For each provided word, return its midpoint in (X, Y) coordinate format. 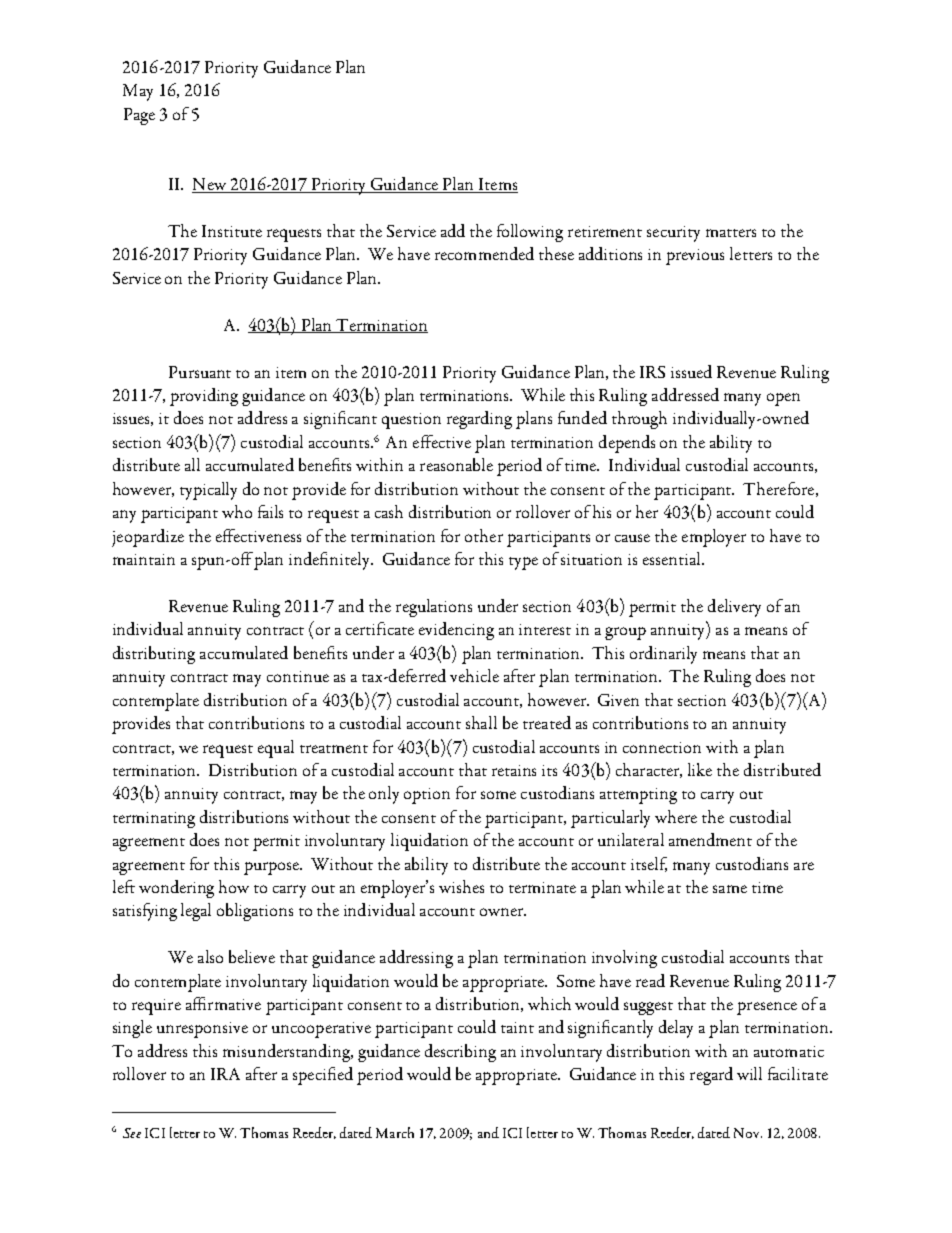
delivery (734, 608)
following (530, 233)
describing (460, 1053)
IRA (225, 1074)
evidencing (456, 631)
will (749, 1073)
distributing (154, 655)
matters (731, 233)
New (210, 185)
